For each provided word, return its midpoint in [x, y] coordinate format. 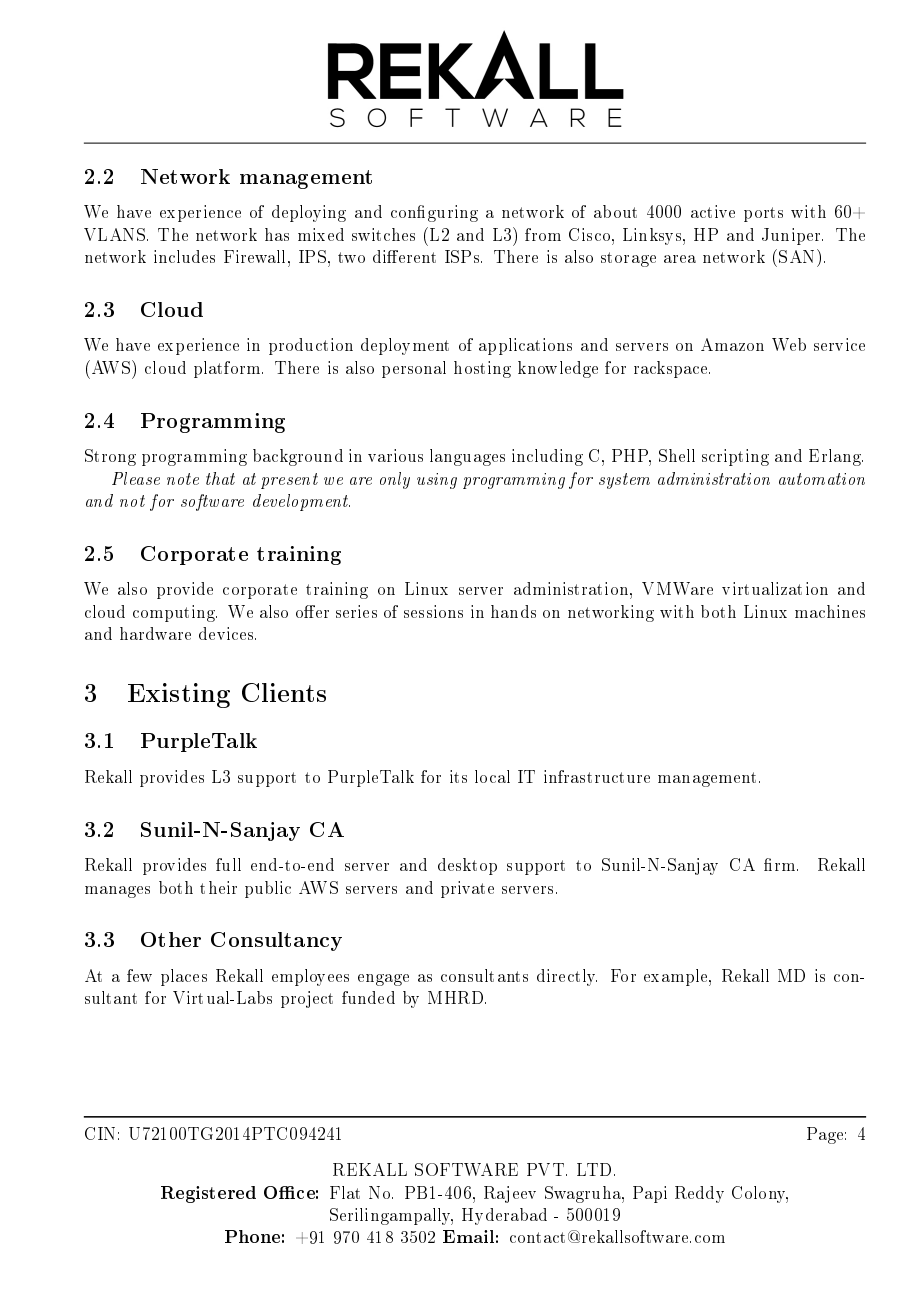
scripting [735, 457]
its [458, 776]
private [467, 889]
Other [171, 939]
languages [467, 457]
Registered [208, 1194]
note [183, 479]
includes [184, 256]
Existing [179, 695]
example [677, 977]
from [543, 234]
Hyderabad [504, 1216]
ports [763, 214]
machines [830, 611]
